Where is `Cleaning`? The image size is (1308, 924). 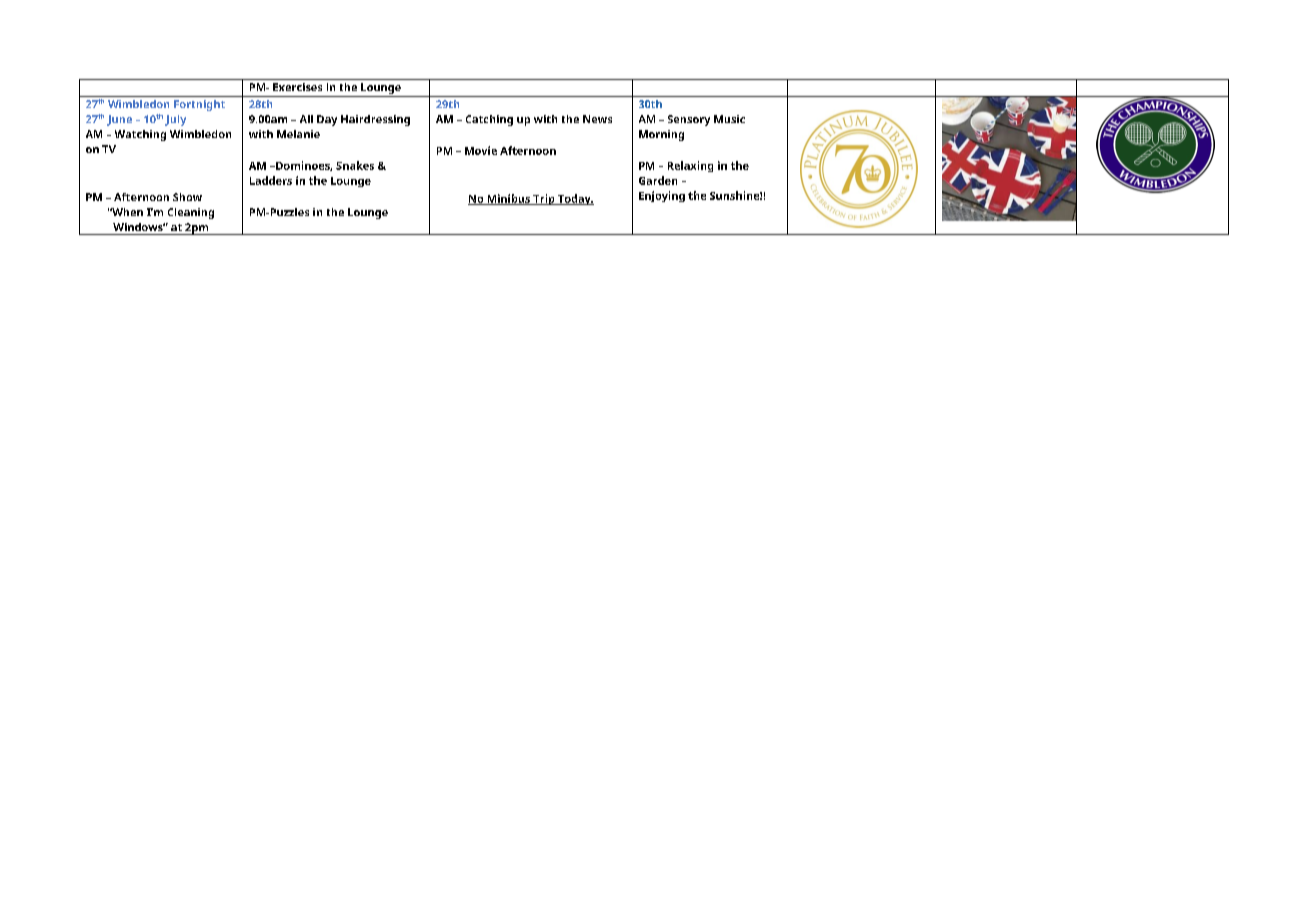
Cleaning is located at coordinates (191, 213).
